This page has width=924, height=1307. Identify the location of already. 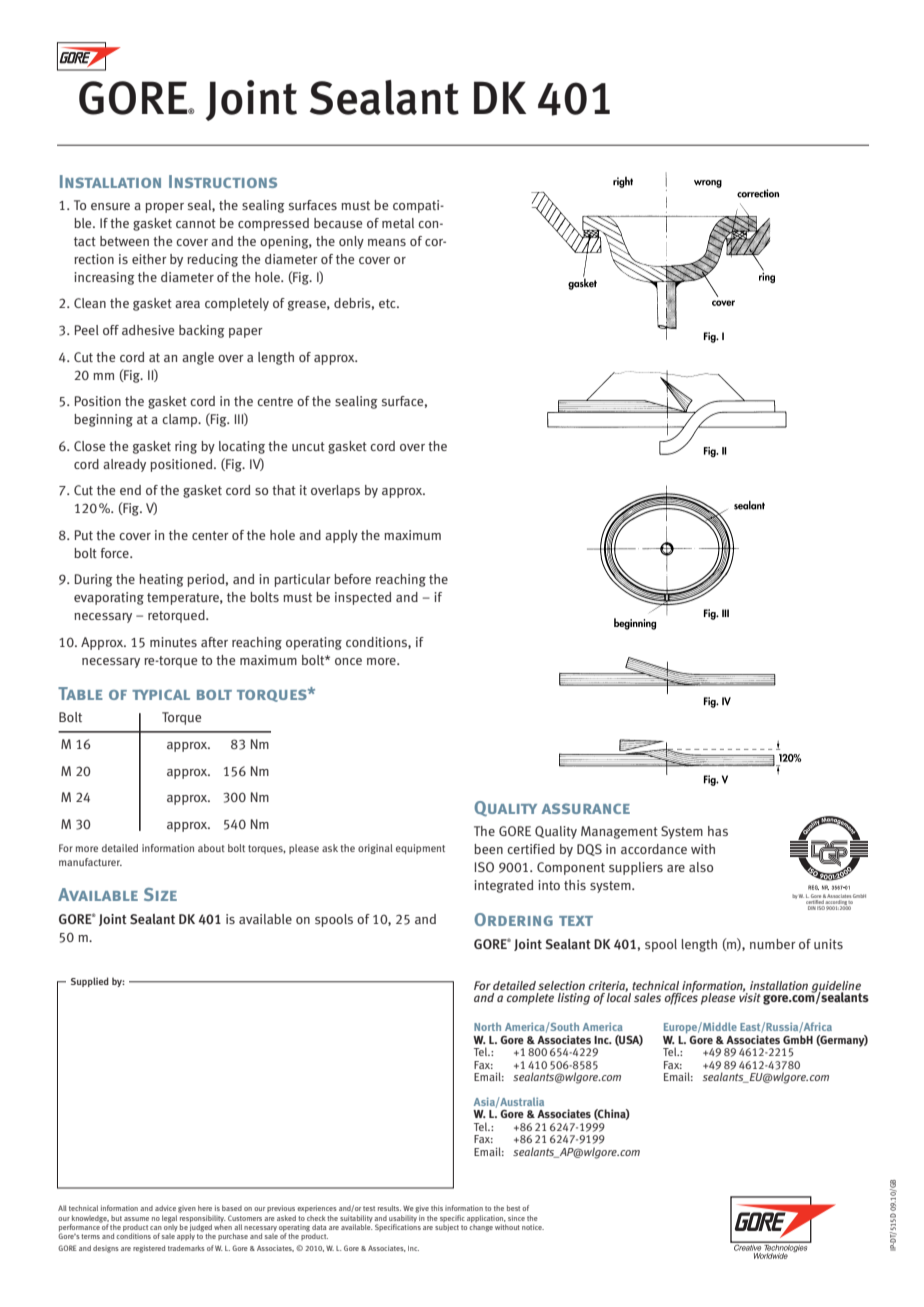
(124, 465).
